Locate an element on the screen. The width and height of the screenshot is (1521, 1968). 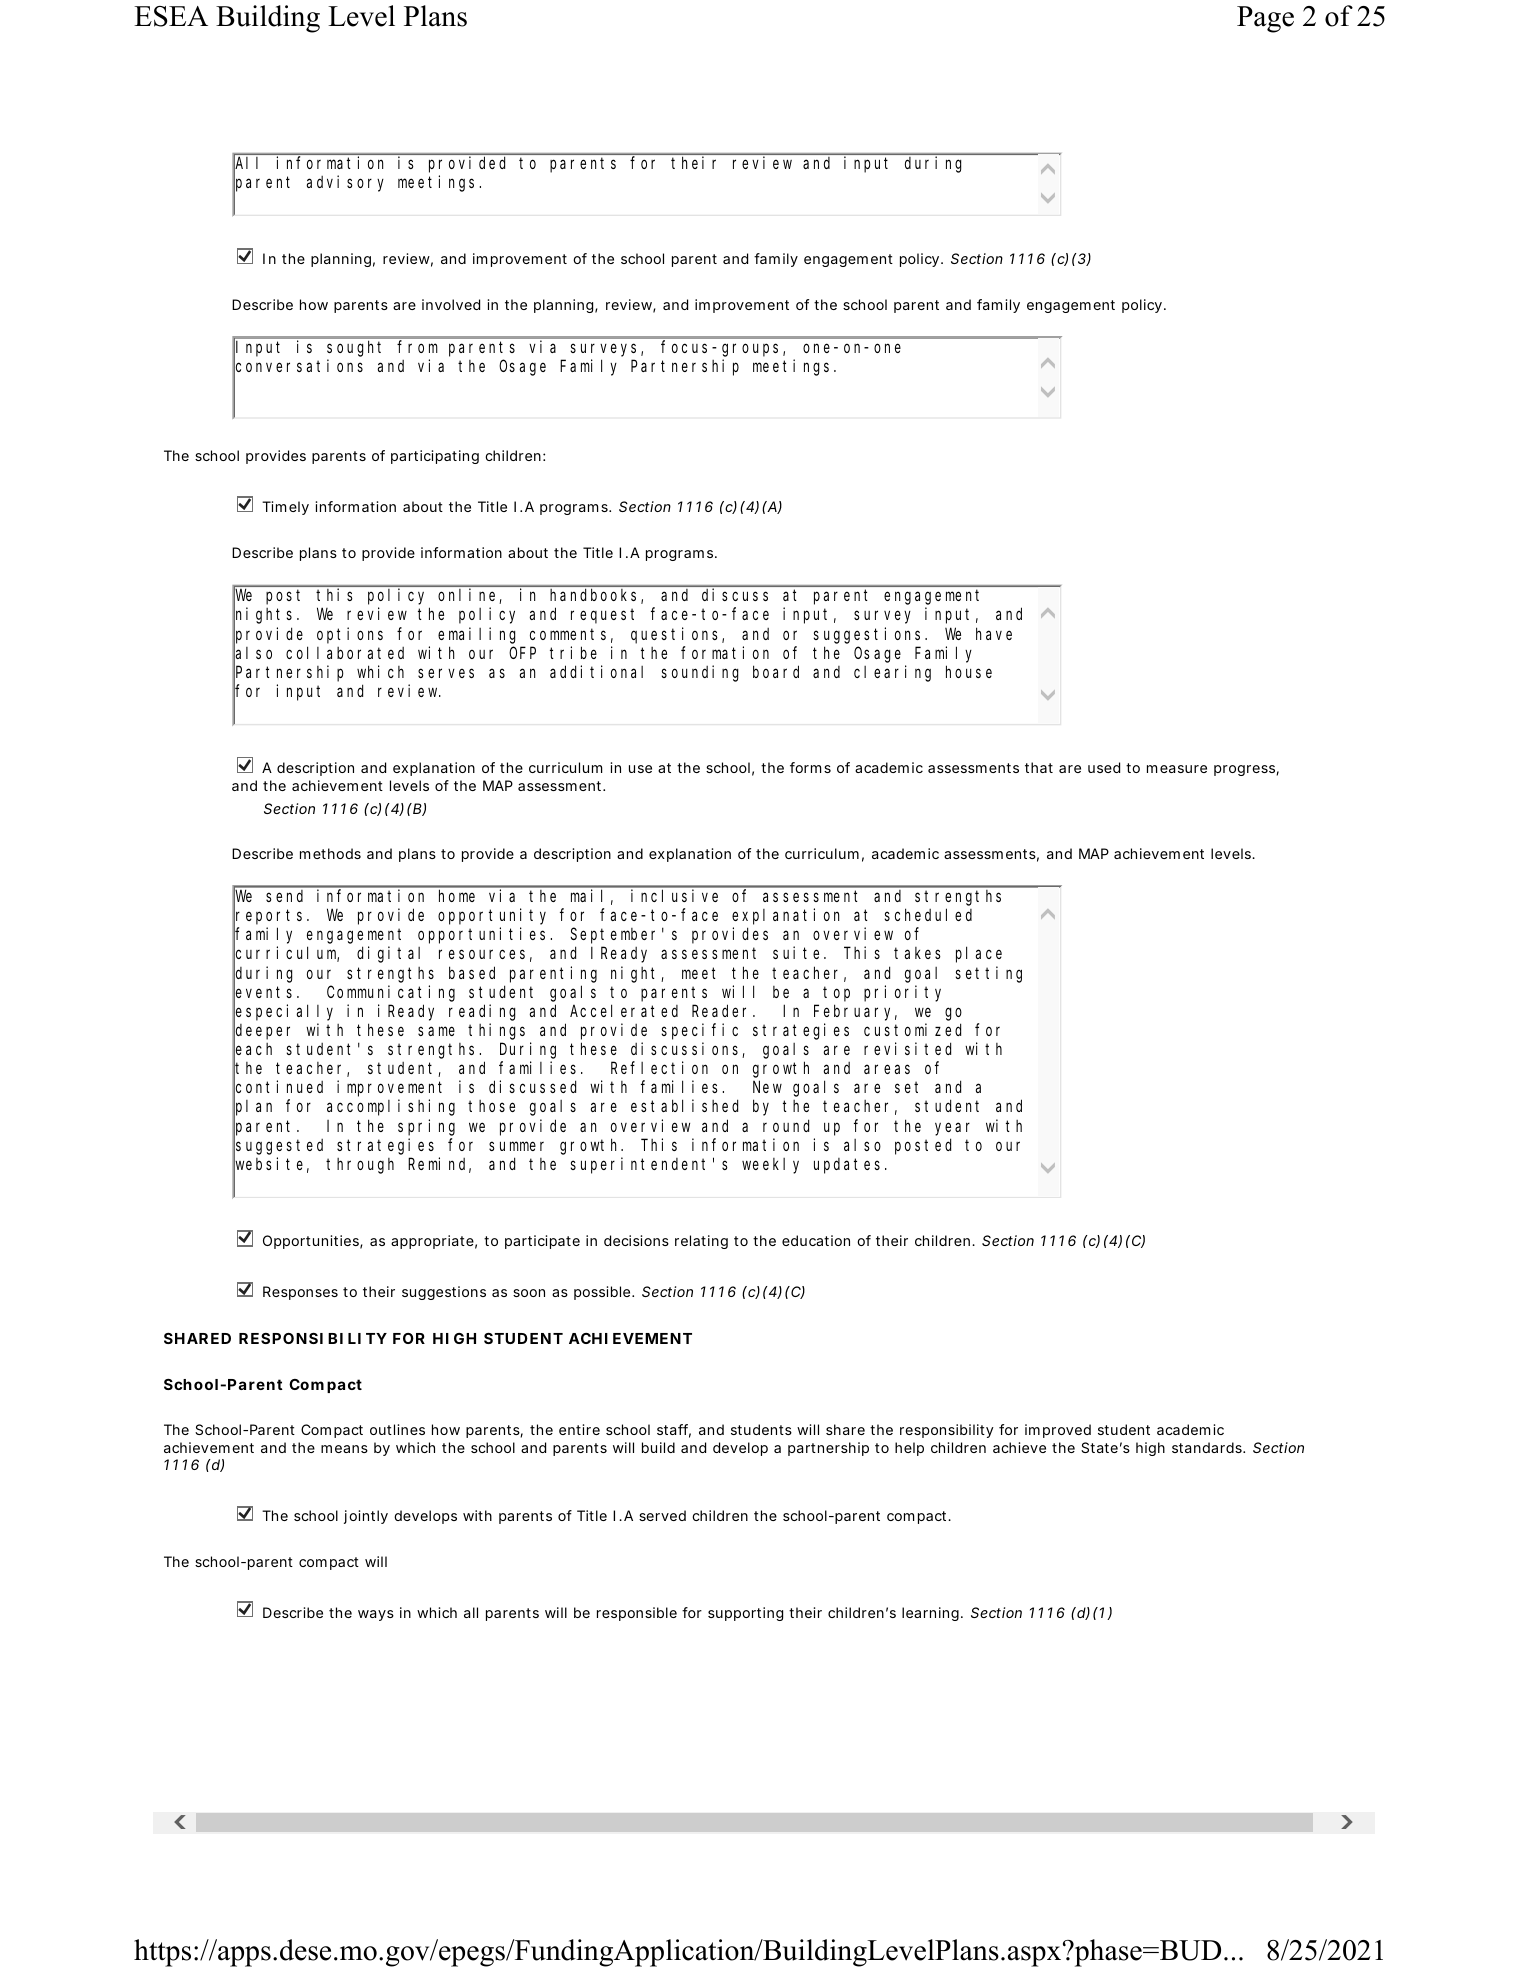
used is located at coordinates (1104, 767).
